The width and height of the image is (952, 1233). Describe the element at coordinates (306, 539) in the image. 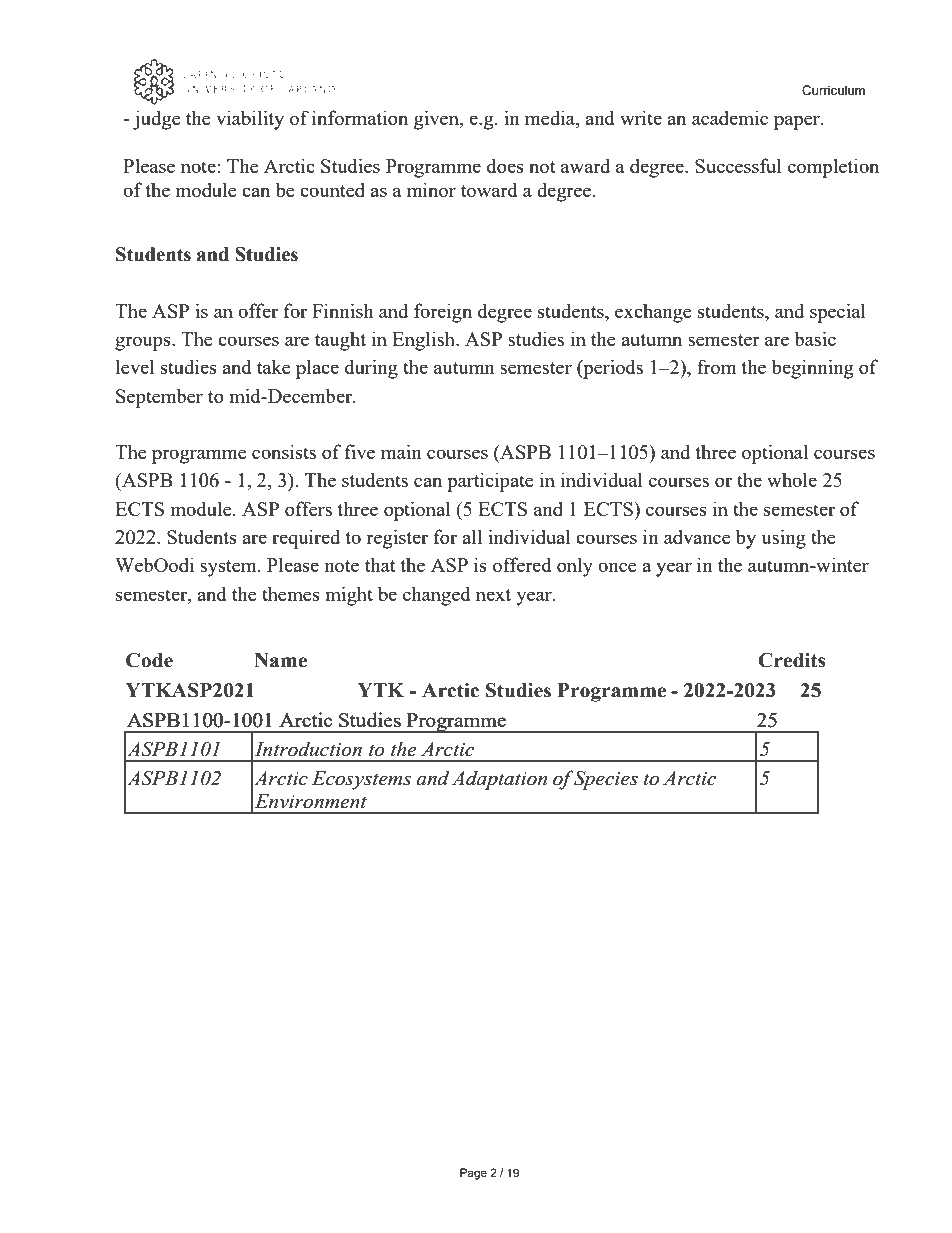

I see `required` at that location.
